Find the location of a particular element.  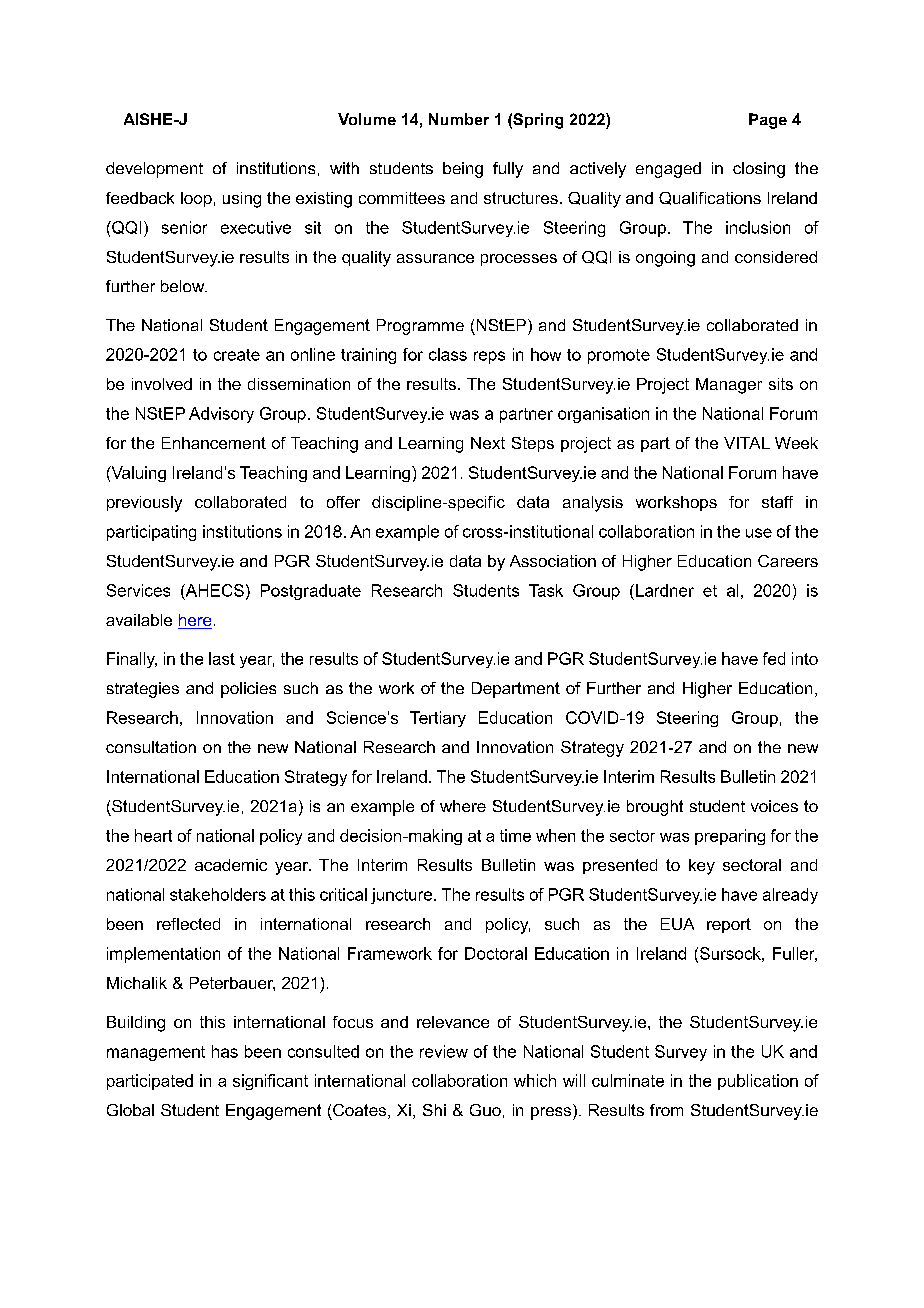

has is located at coordinates (225, 1051).
